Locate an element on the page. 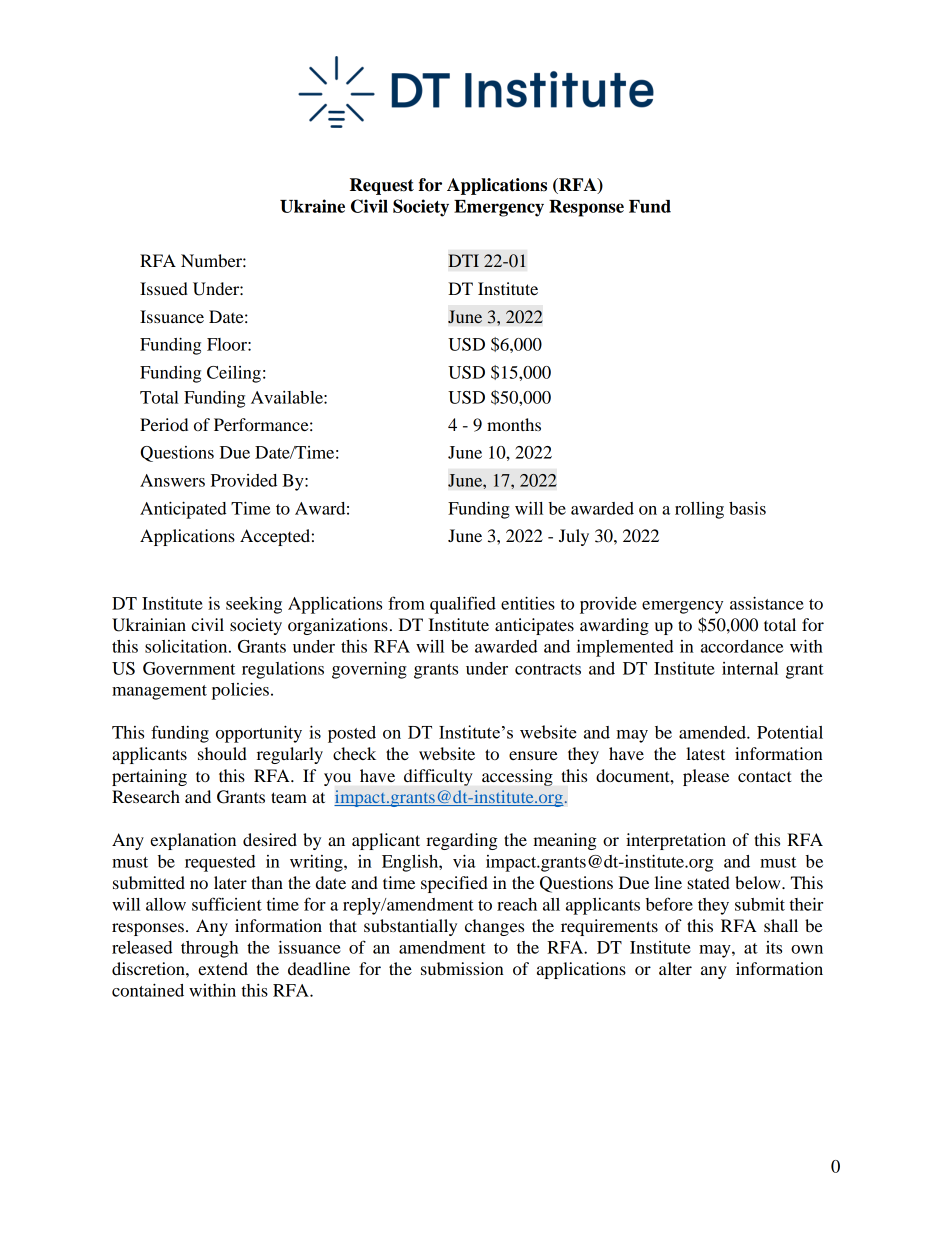 This image has height=1233, width=952. amended is located at coordinates (713, 732).
